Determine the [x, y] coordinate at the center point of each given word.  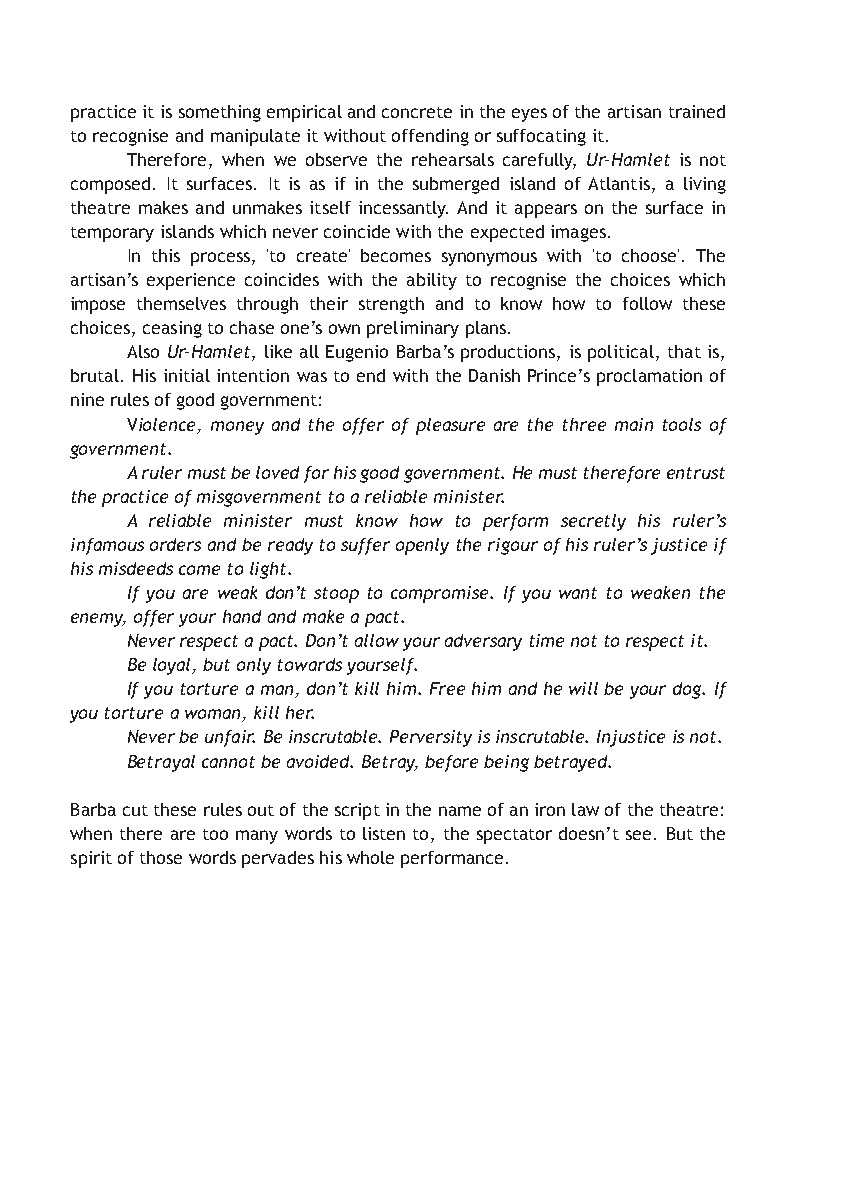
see [640, 835]
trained [697, 111]
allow [377, 640]
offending [430, 137]
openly [422, 546]
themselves [181, 303]
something [220, 113]
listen [384, 833]
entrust [696, 473]
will [583, 688]
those [161, 857]
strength [391, 305]
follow [647, 303]
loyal [173, 666]
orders [175, 544]
